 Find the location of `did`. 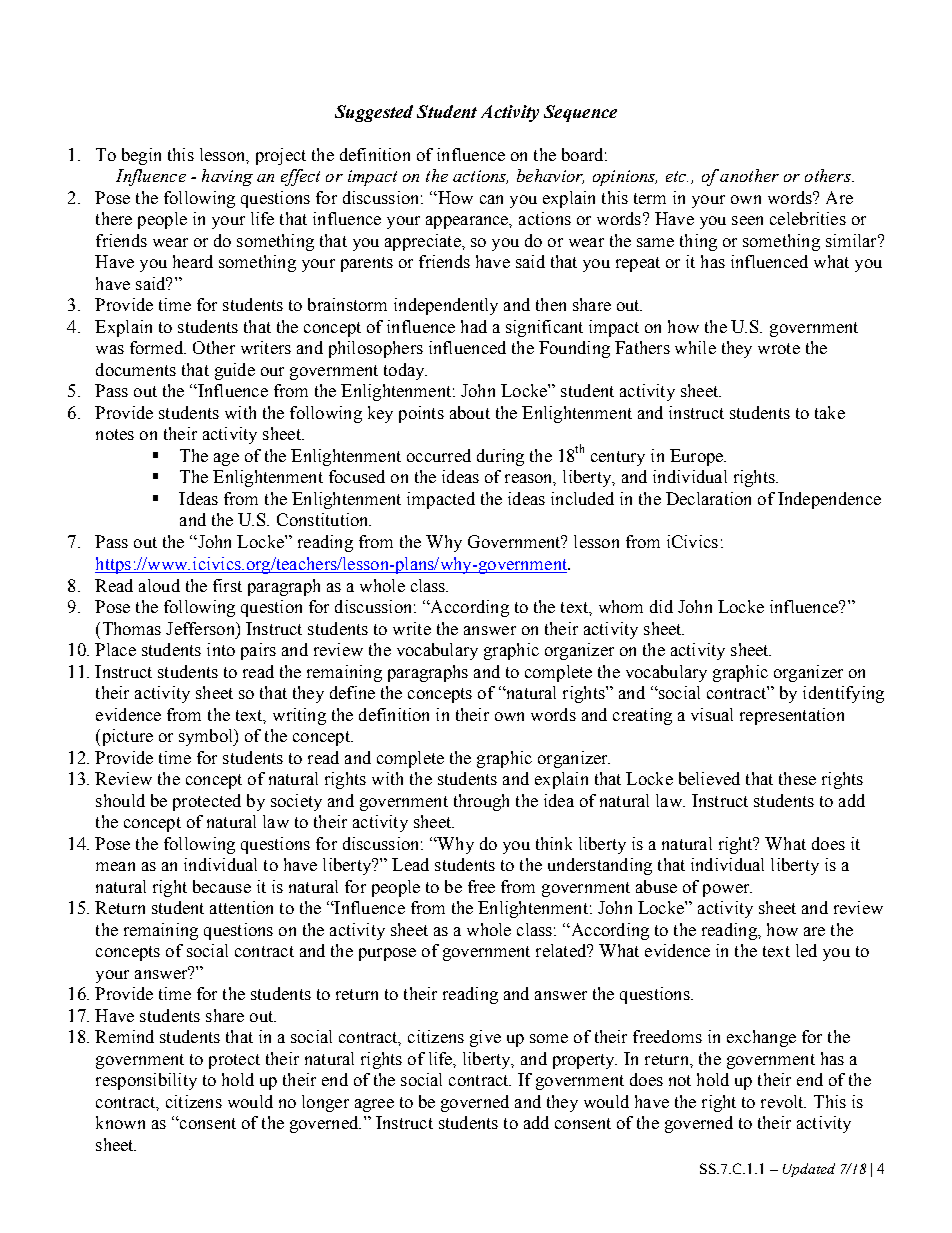

did is located at coordinates (661, 606).
